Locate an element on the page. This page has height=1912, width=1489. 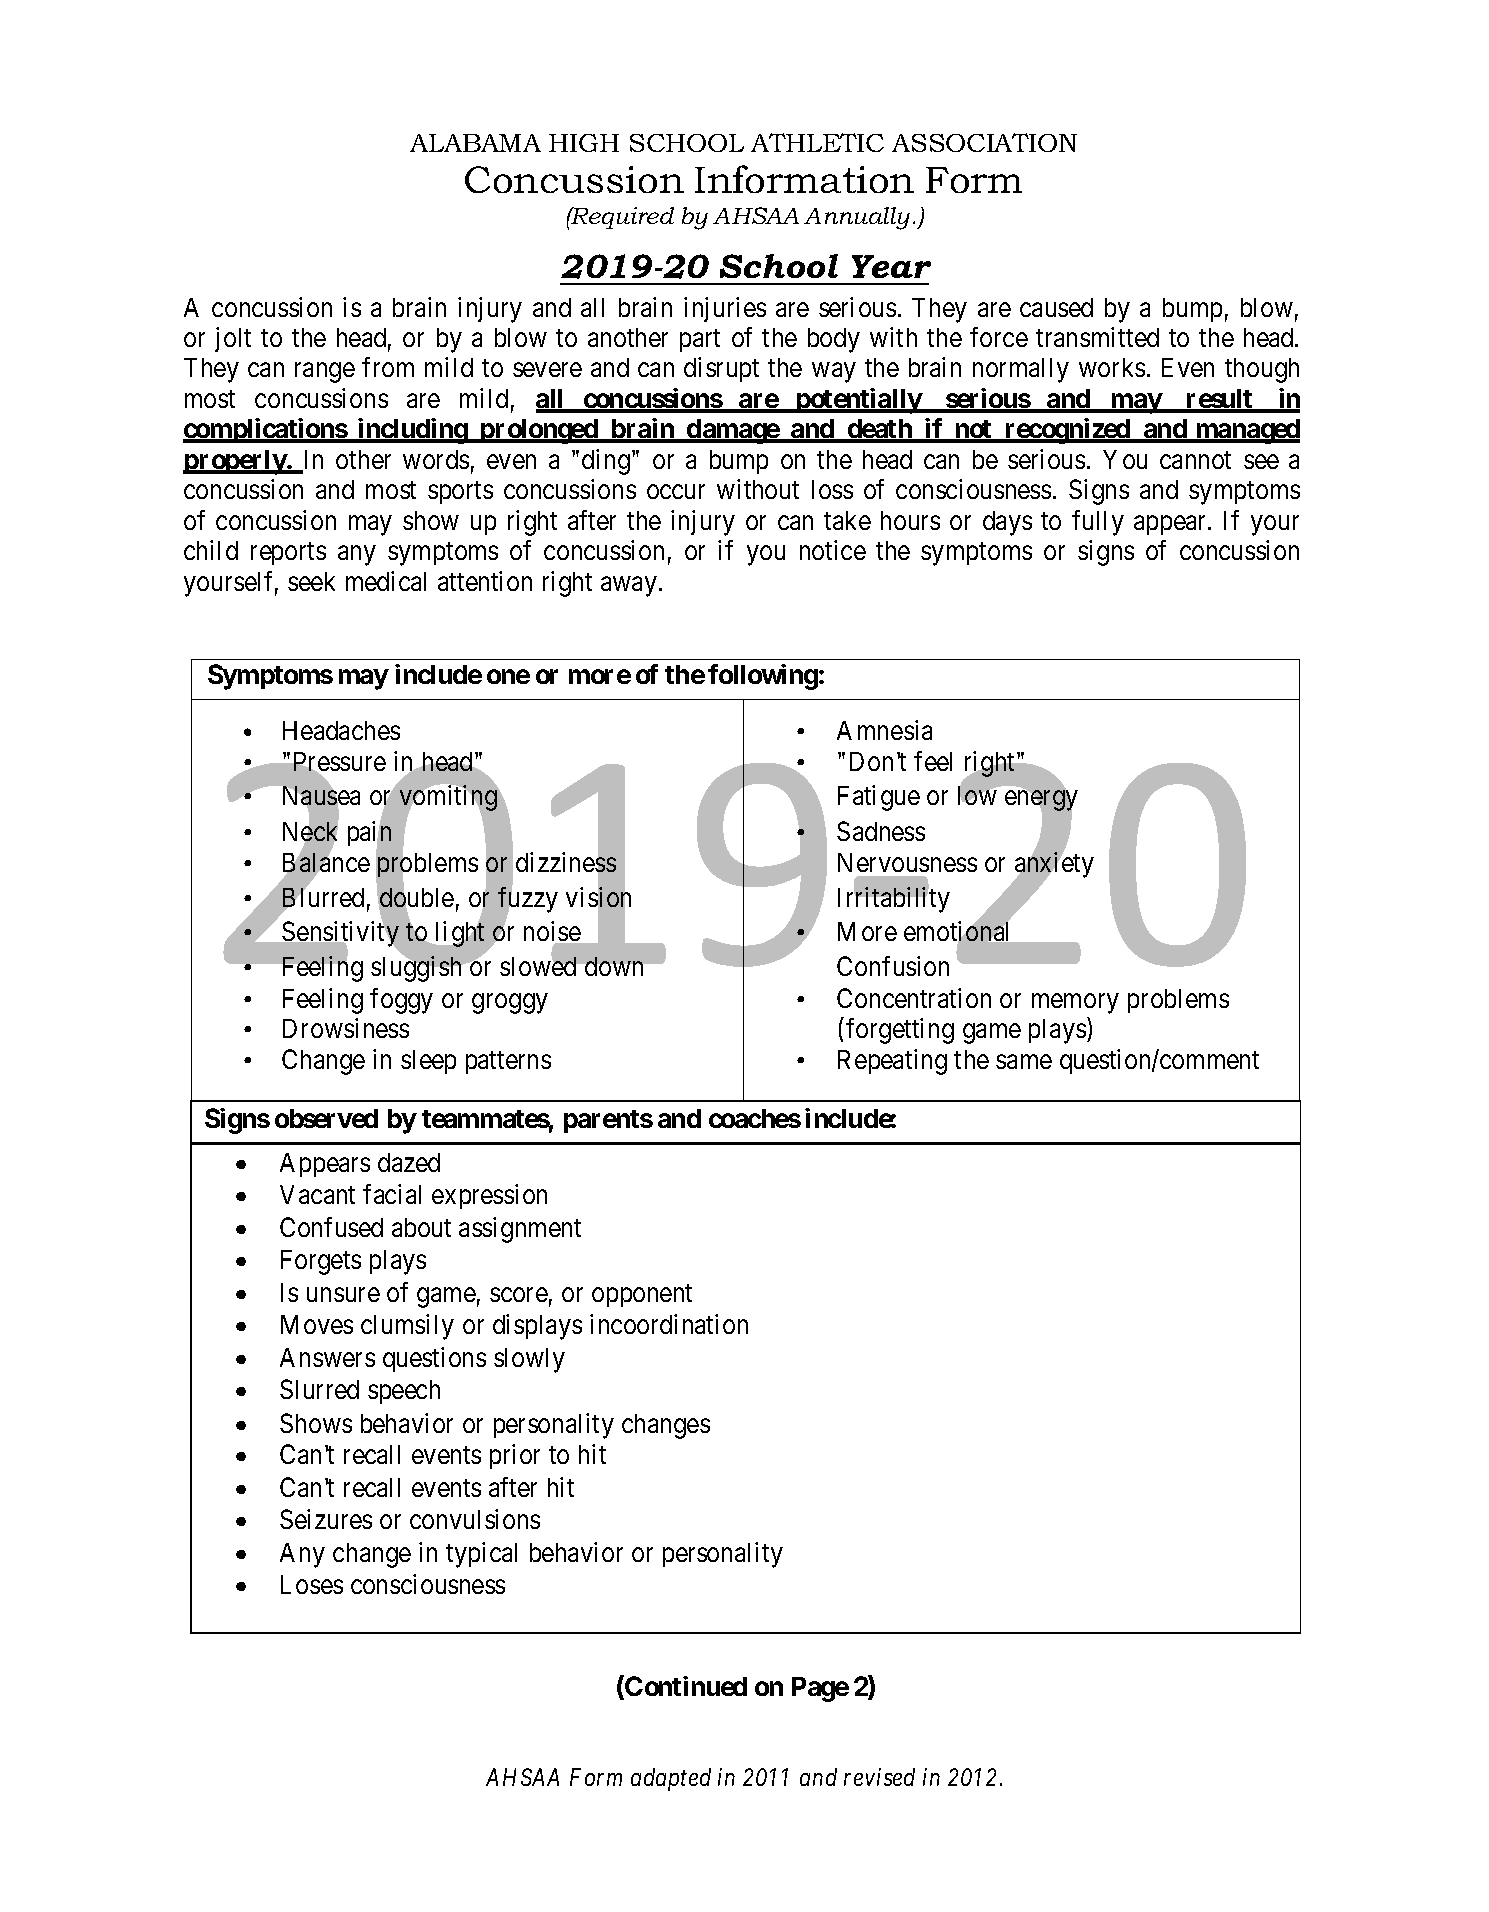
Loses is located at coordinates (312, 1584).
